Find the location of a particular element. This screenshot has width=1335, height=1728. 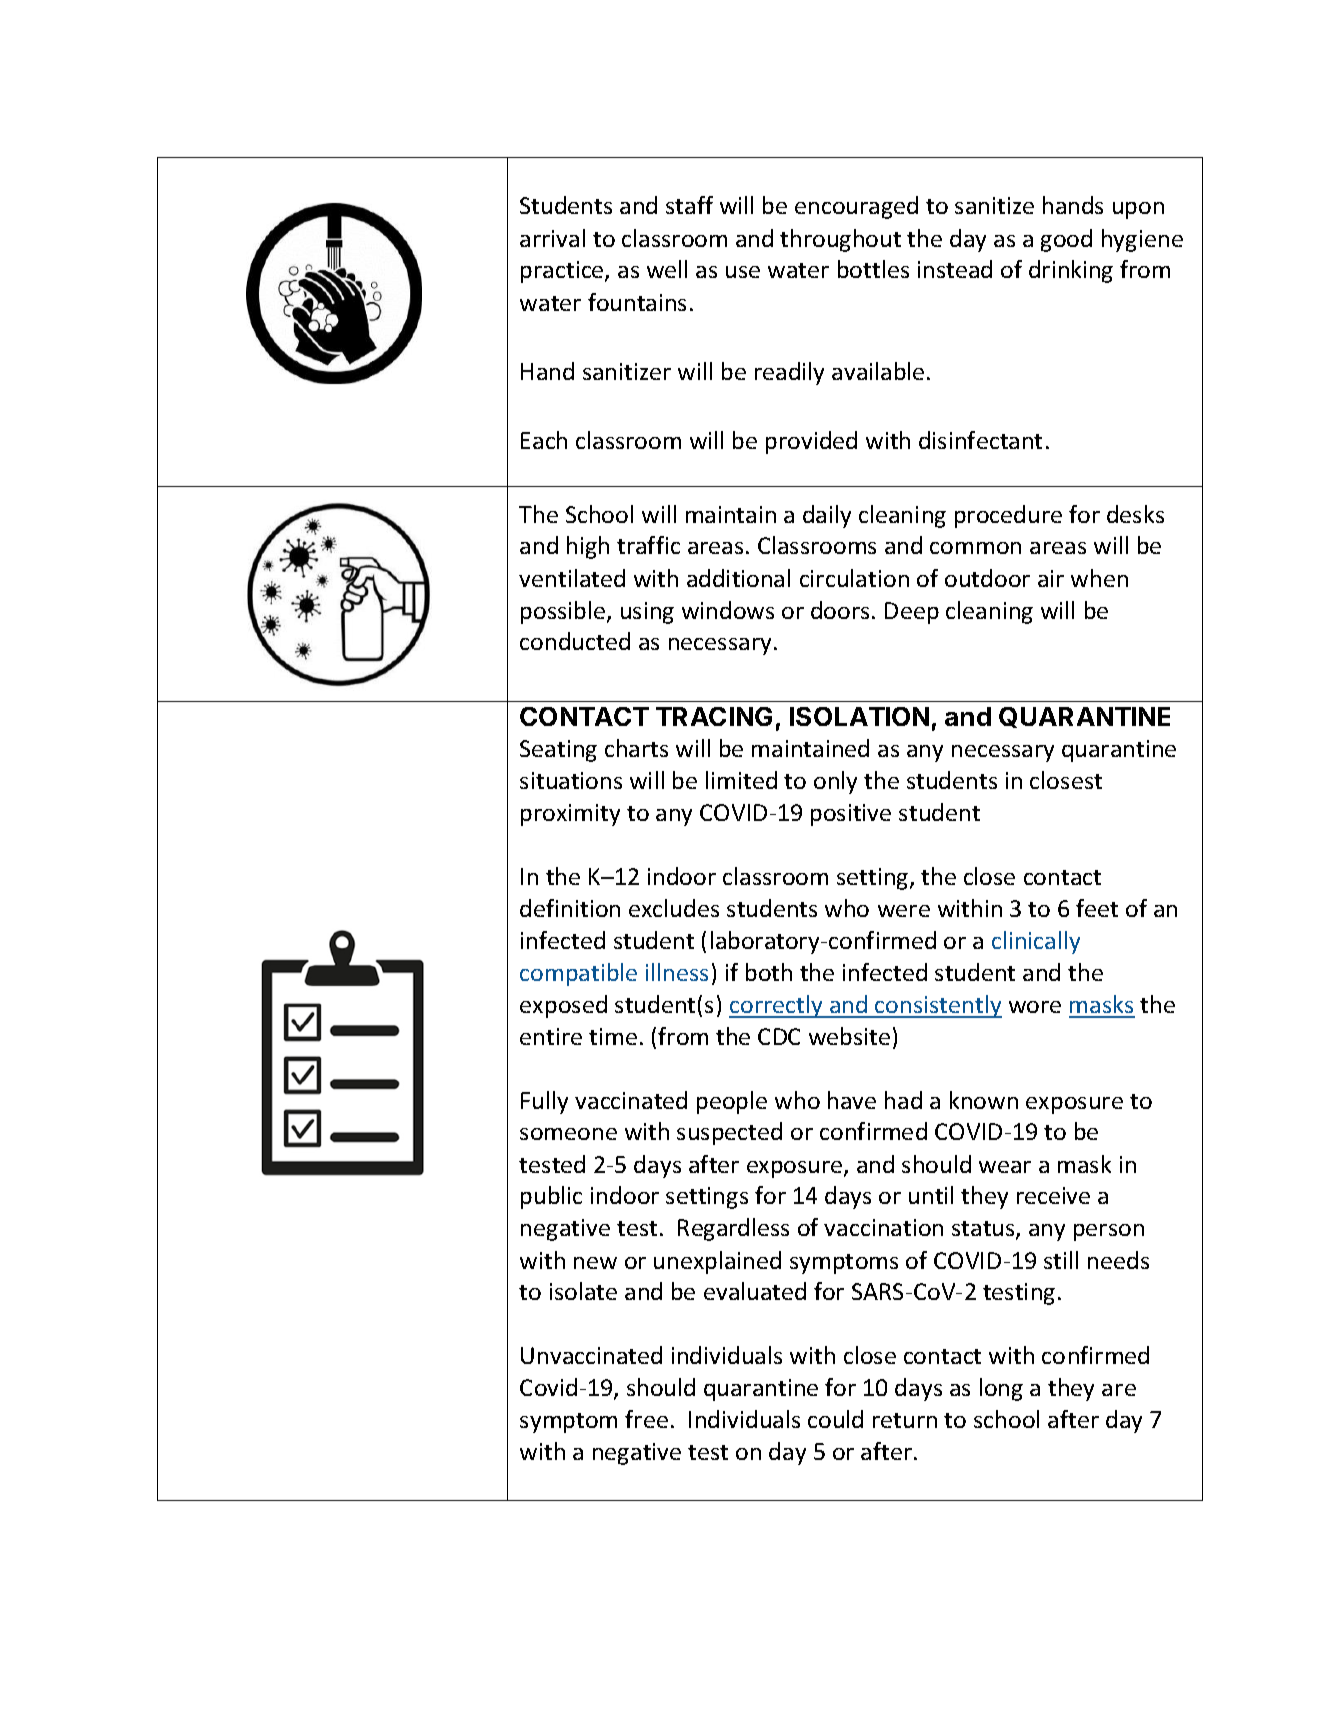

feet is located at coordinates (1097, 908).
